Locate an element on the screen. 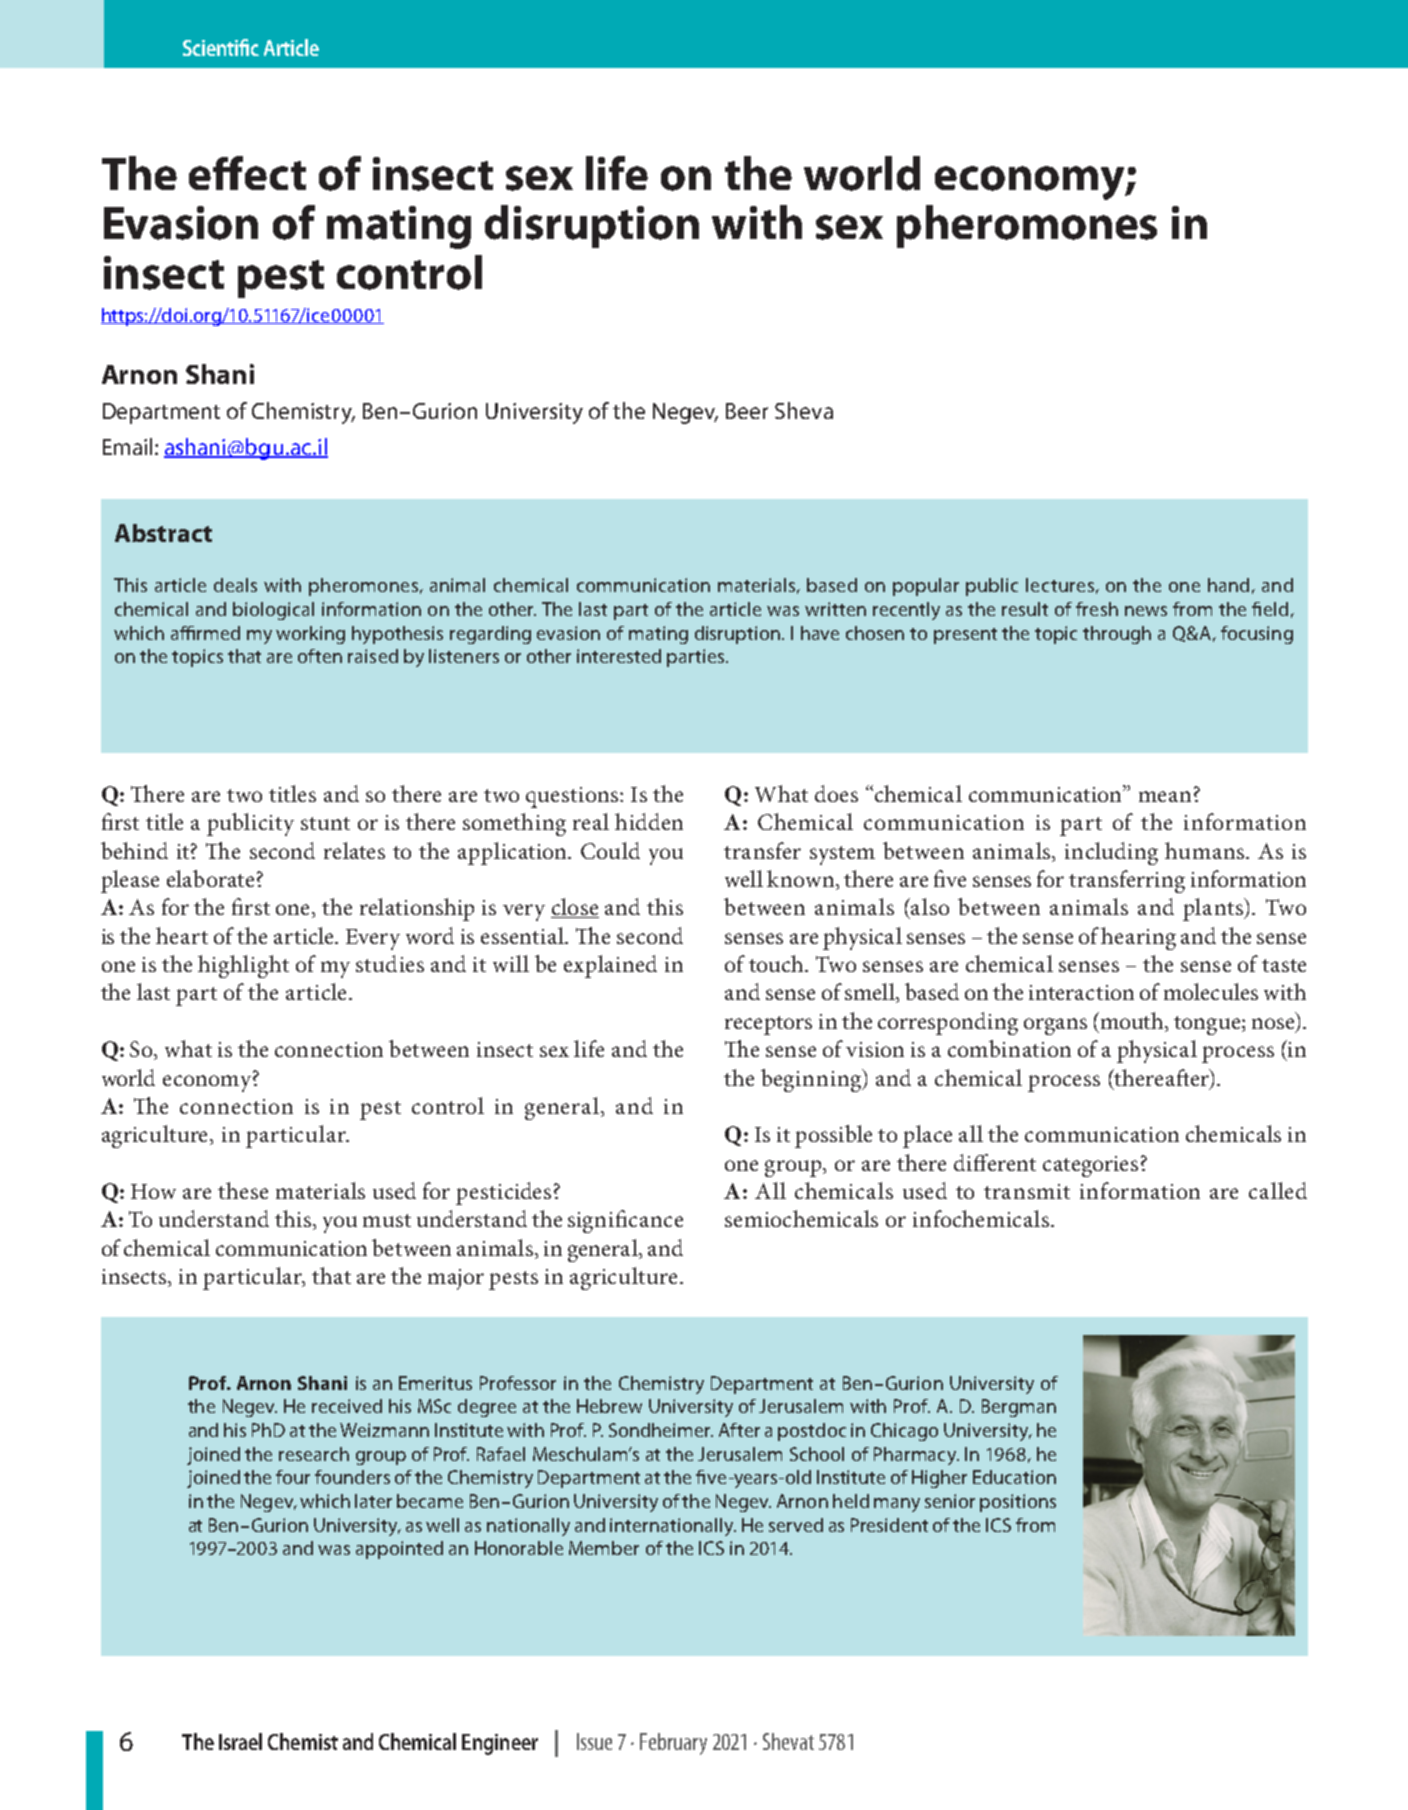 Image resolution: width=1408 pixels, height=1810 pixels. elaborate is located at coordinates (210, 878).
